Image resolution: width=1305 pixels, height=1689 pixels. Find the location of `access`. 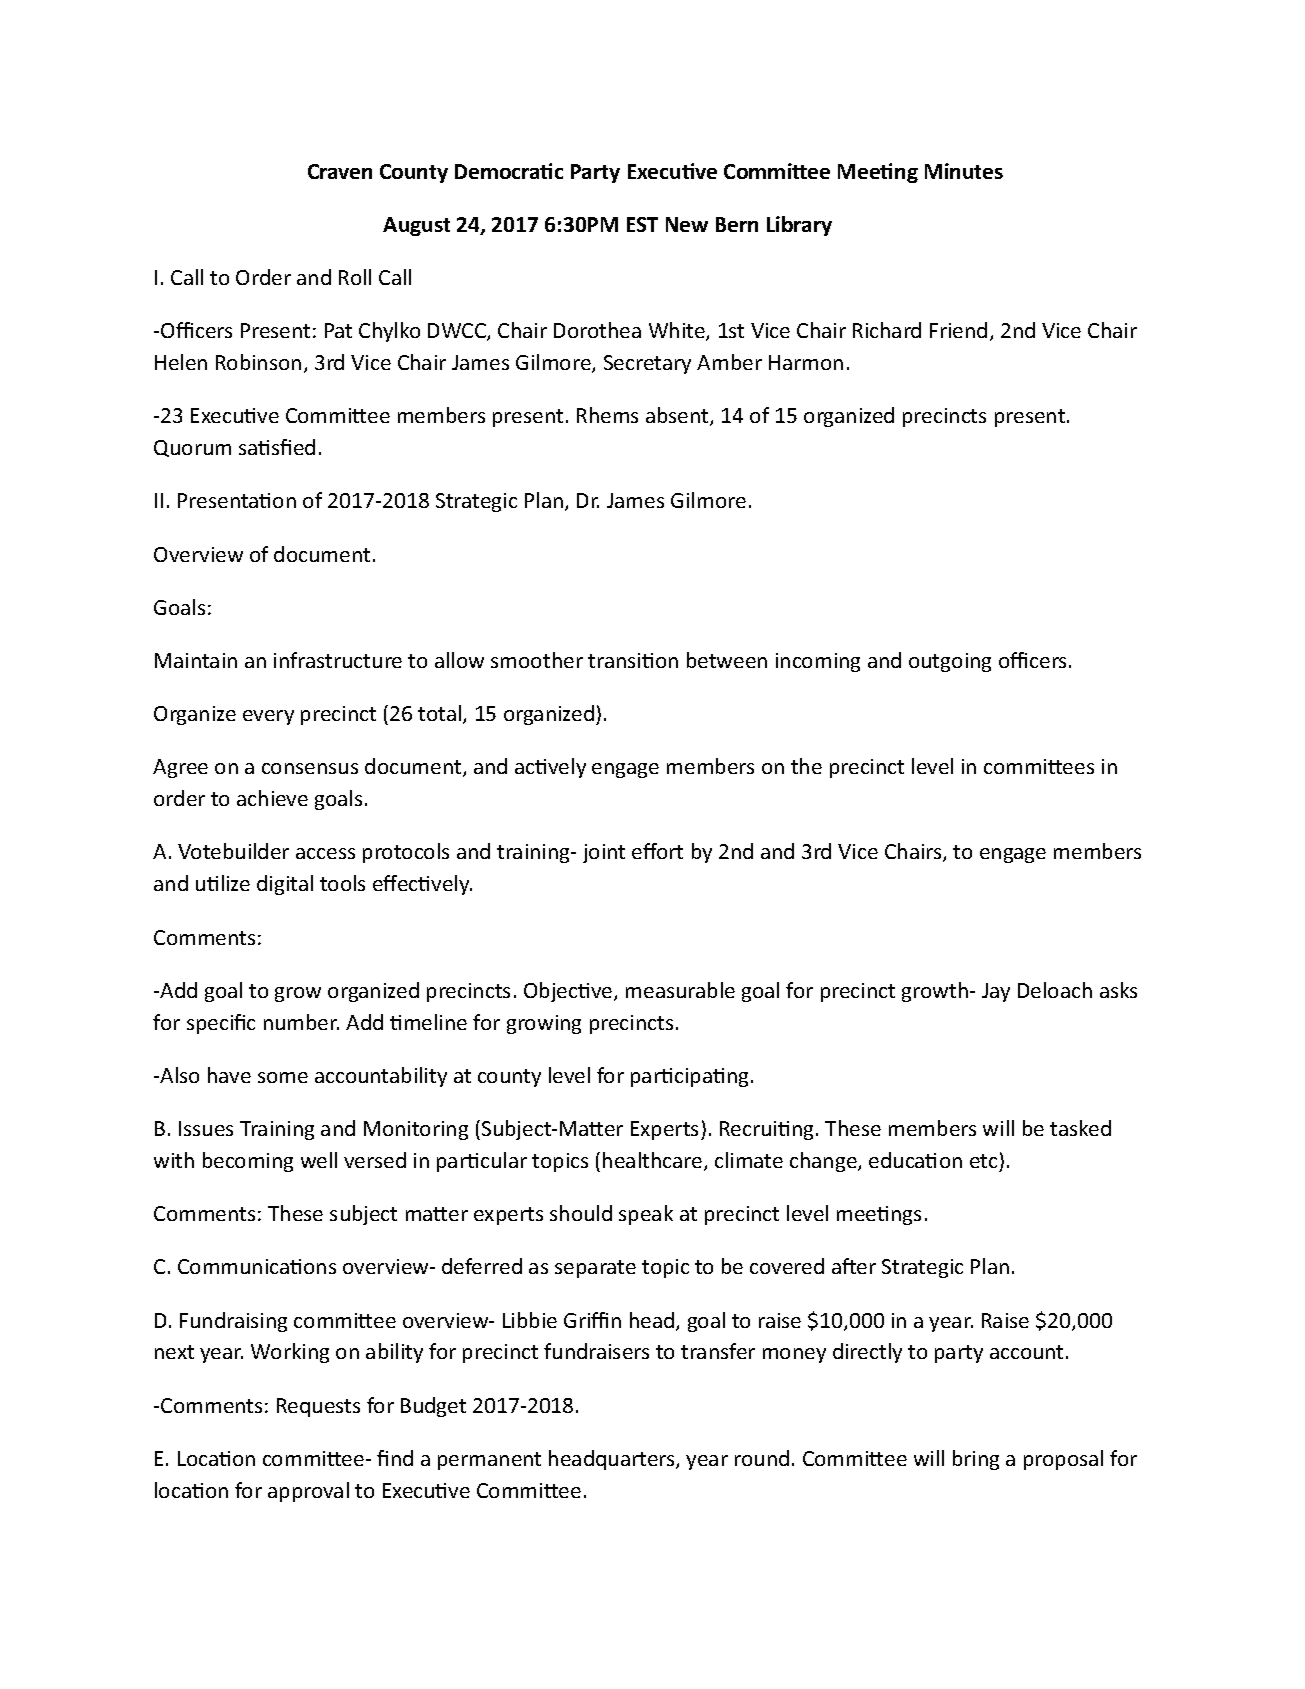

access is located at coordinates (325, 853).
